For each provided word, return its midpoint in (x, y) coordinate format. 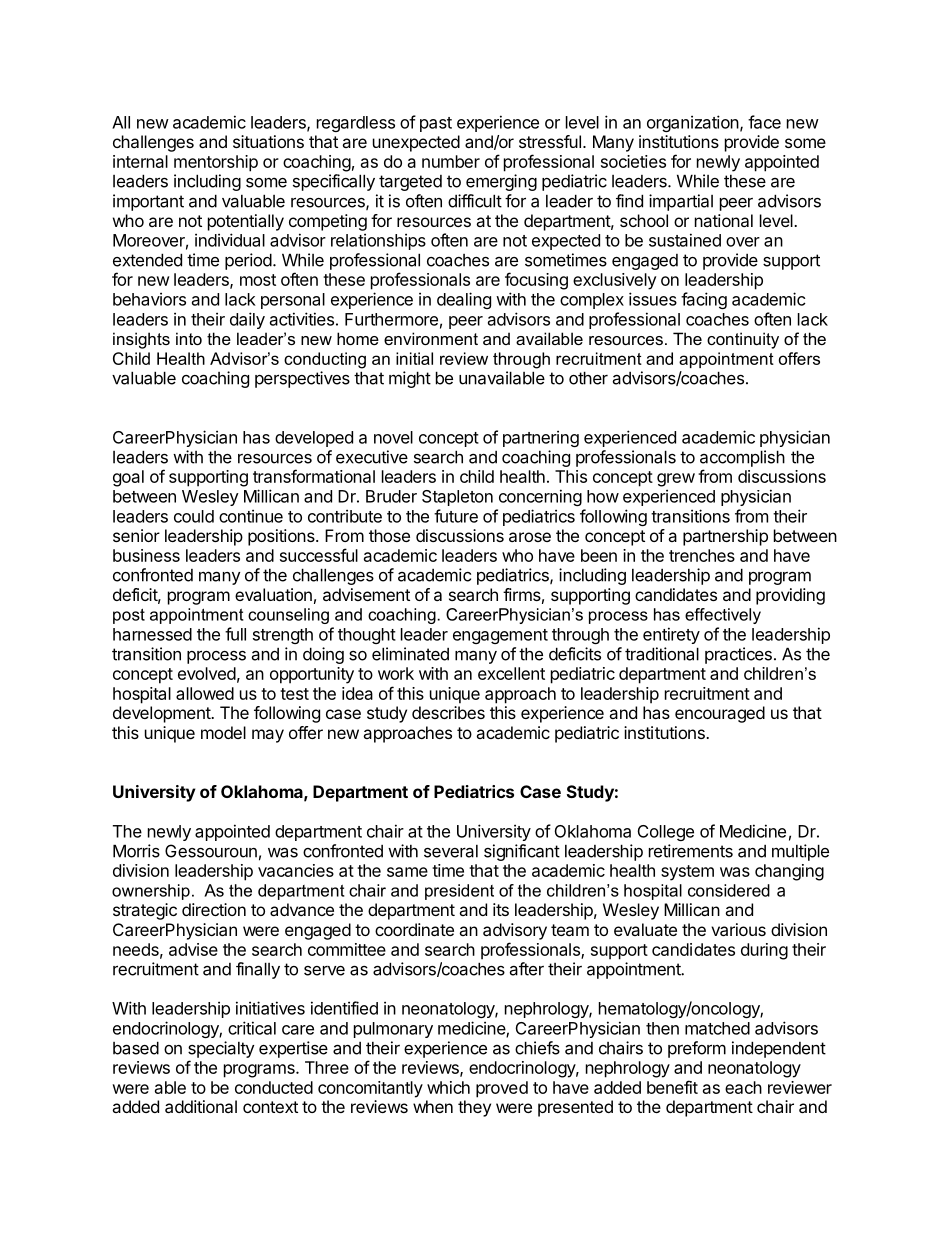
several (451, 851)
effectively (723, 616)
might (410, 379)
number (451, 161)
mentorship (216, 163)
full (235, 634)
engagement (500, 636)
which (448, 1087)
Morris (136, 851)
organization (693, 123)
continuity (743, 340)
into (189, 338)
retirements (691, 851)
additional (201, 1106)
